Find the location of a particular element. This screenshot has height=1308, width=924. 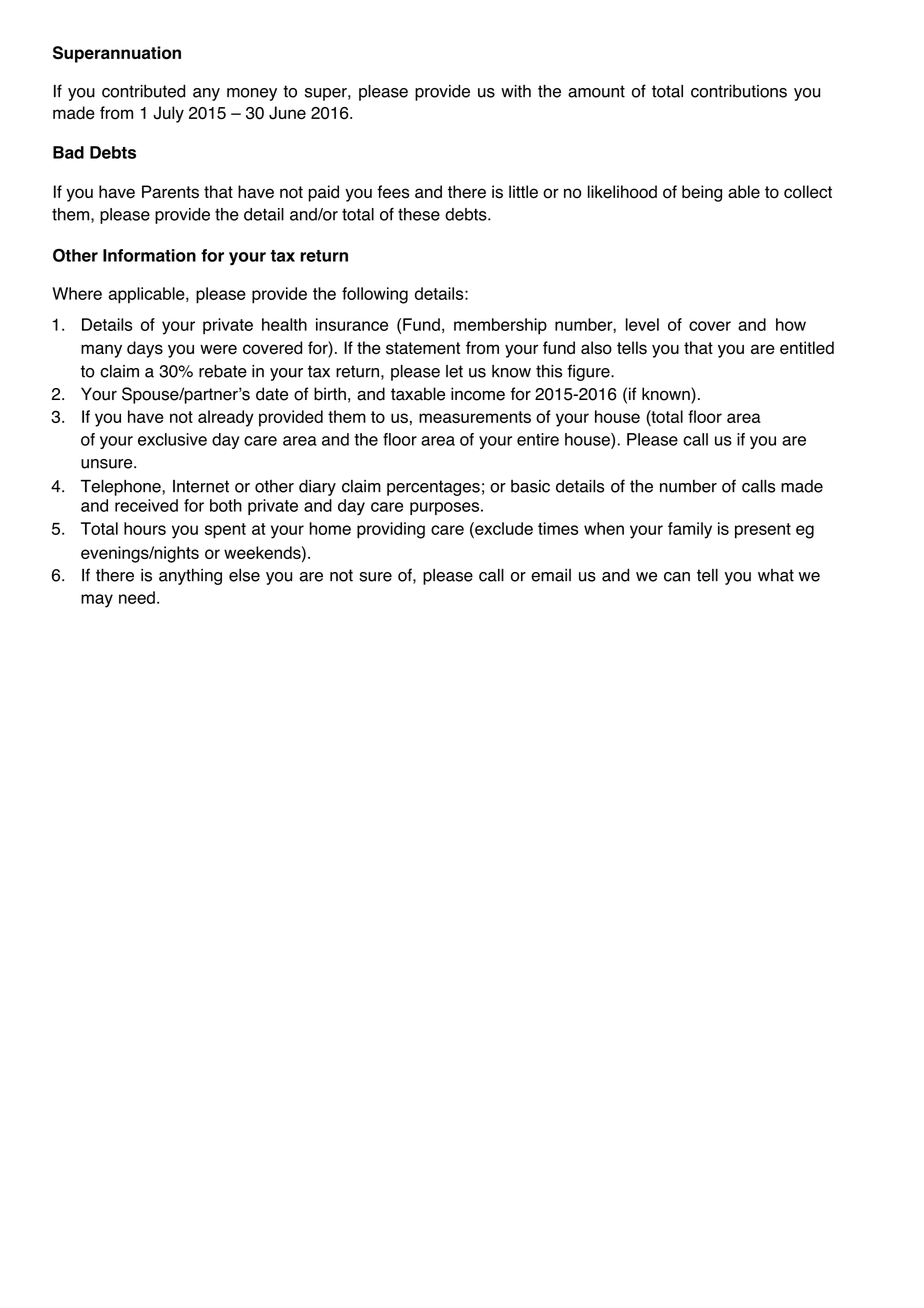

email is located at coordinates (551, 575).
